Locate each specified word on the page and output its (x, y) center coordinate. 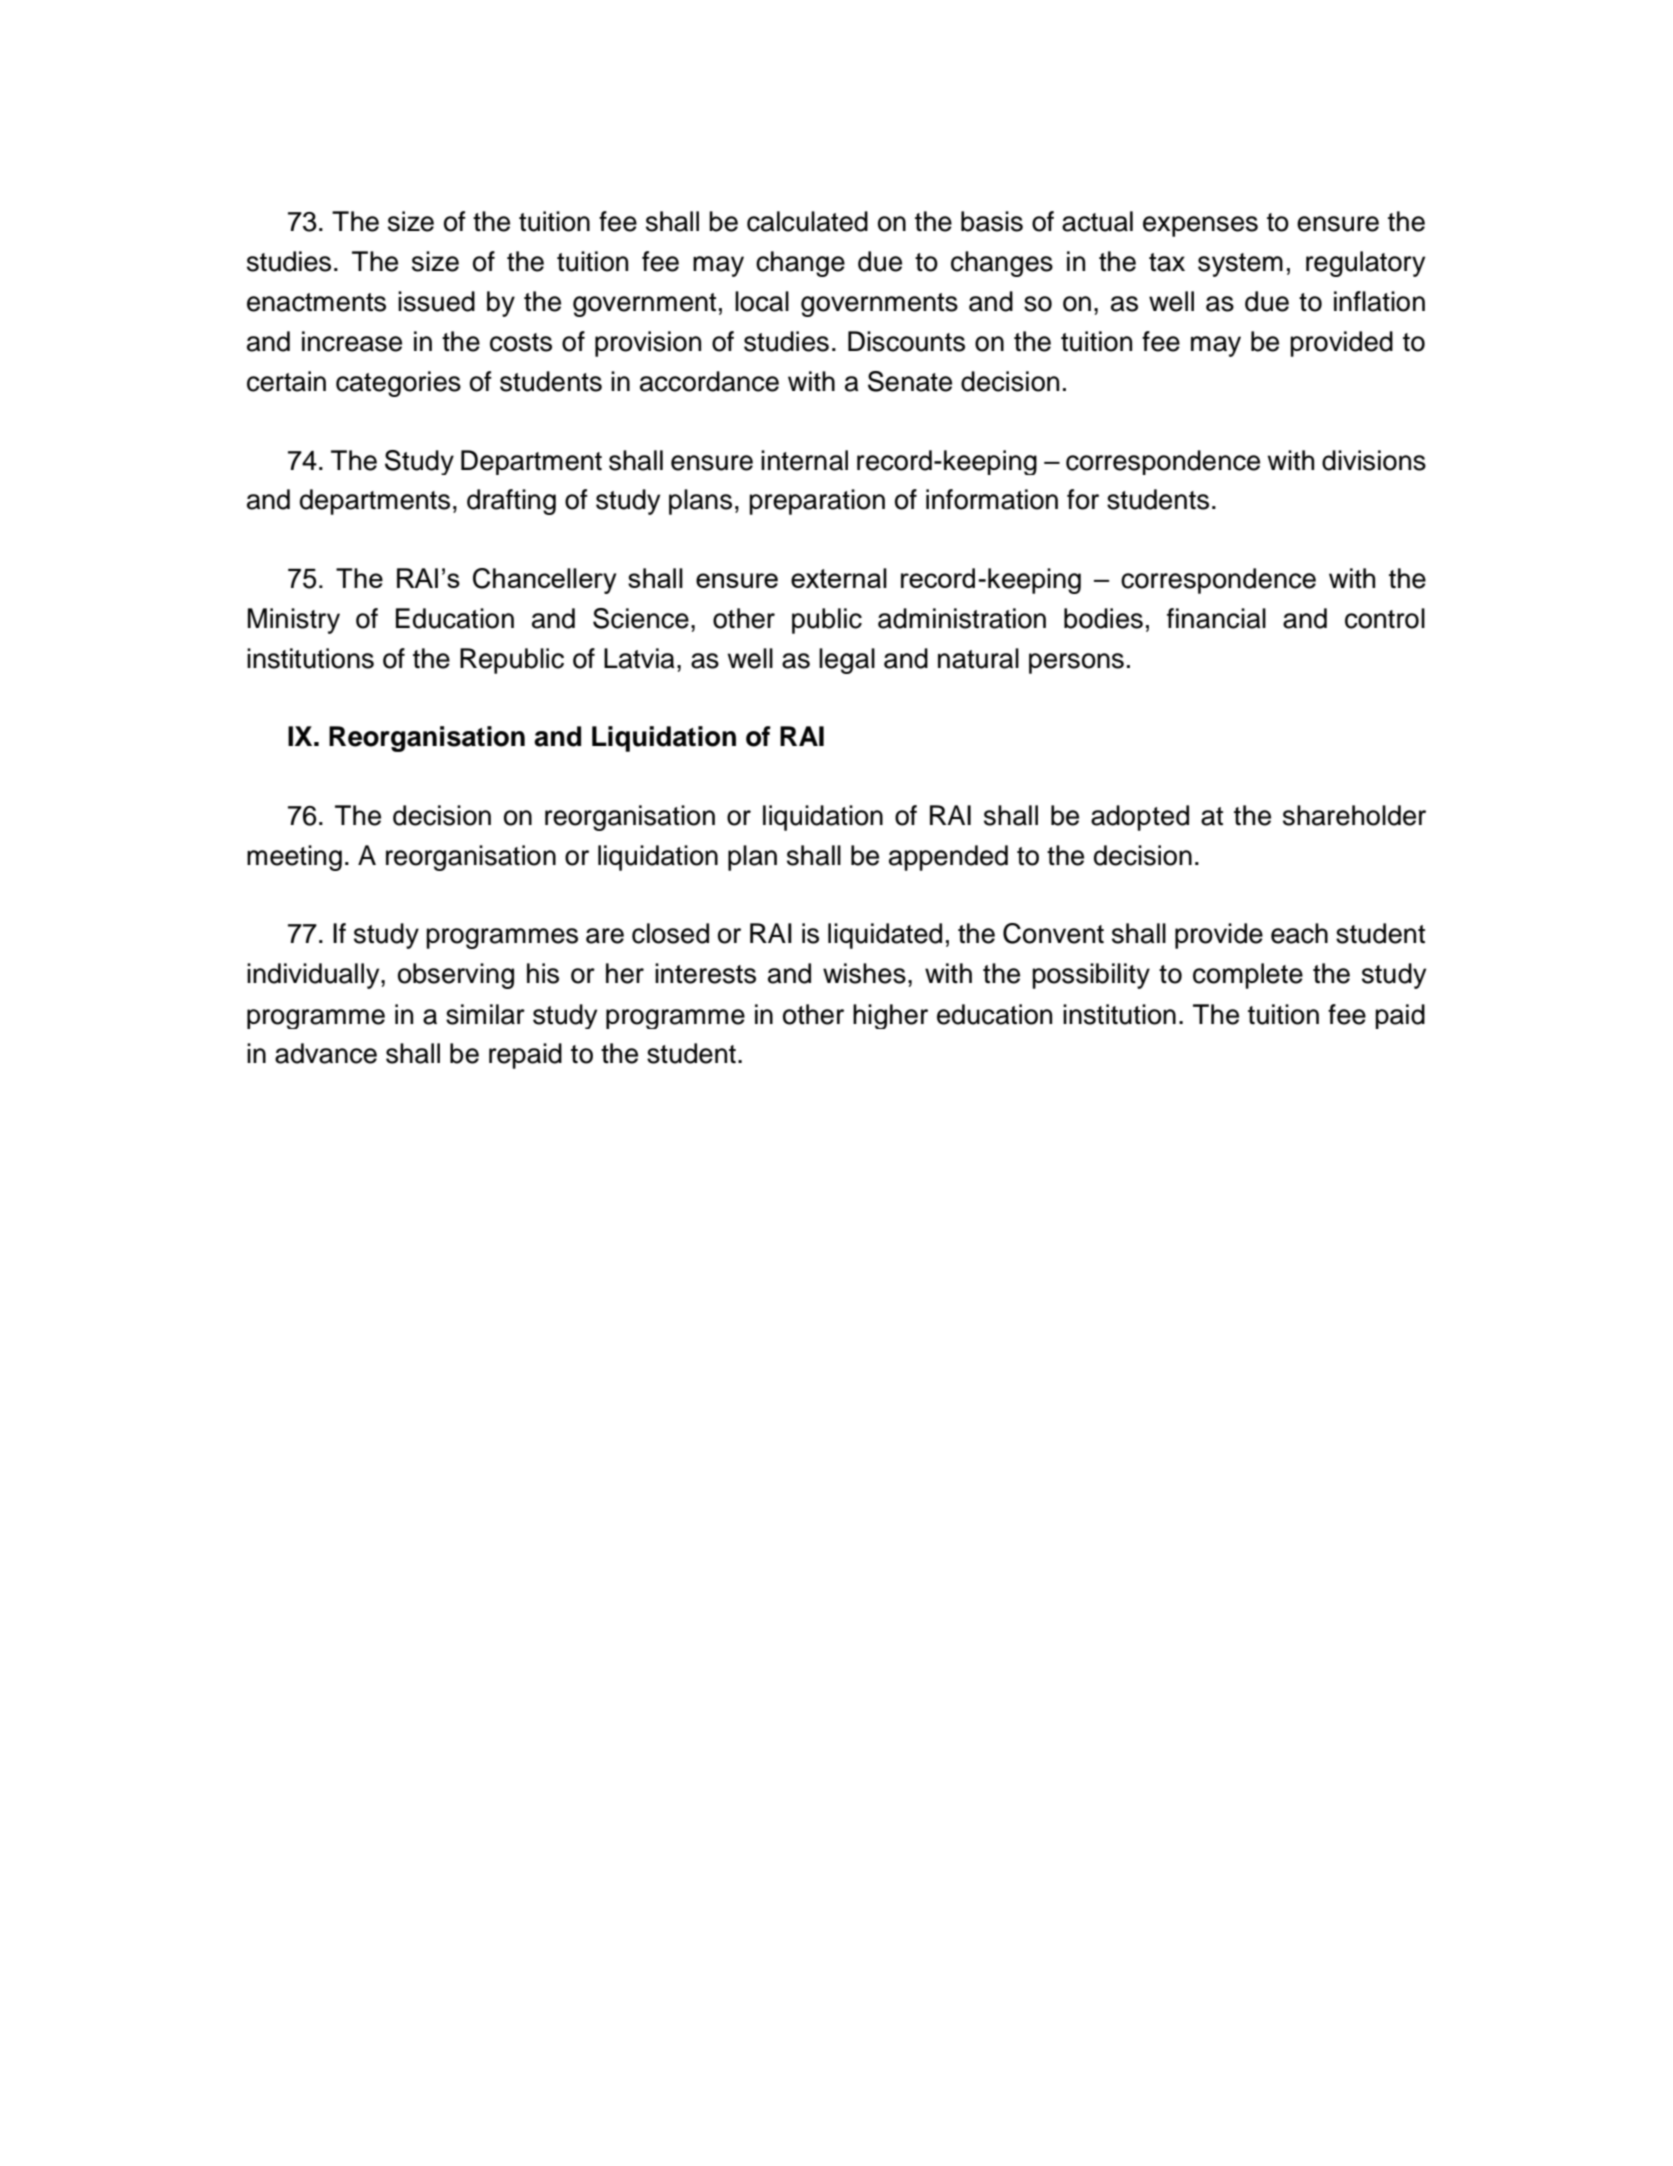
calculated (807, 221)
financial (1216, 618)
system (1240, 265)
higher (890, 1016)
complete (1248, 976)
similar (485, 1014)
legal (847, 661)
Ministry (294, 621)
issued (436, 301)
